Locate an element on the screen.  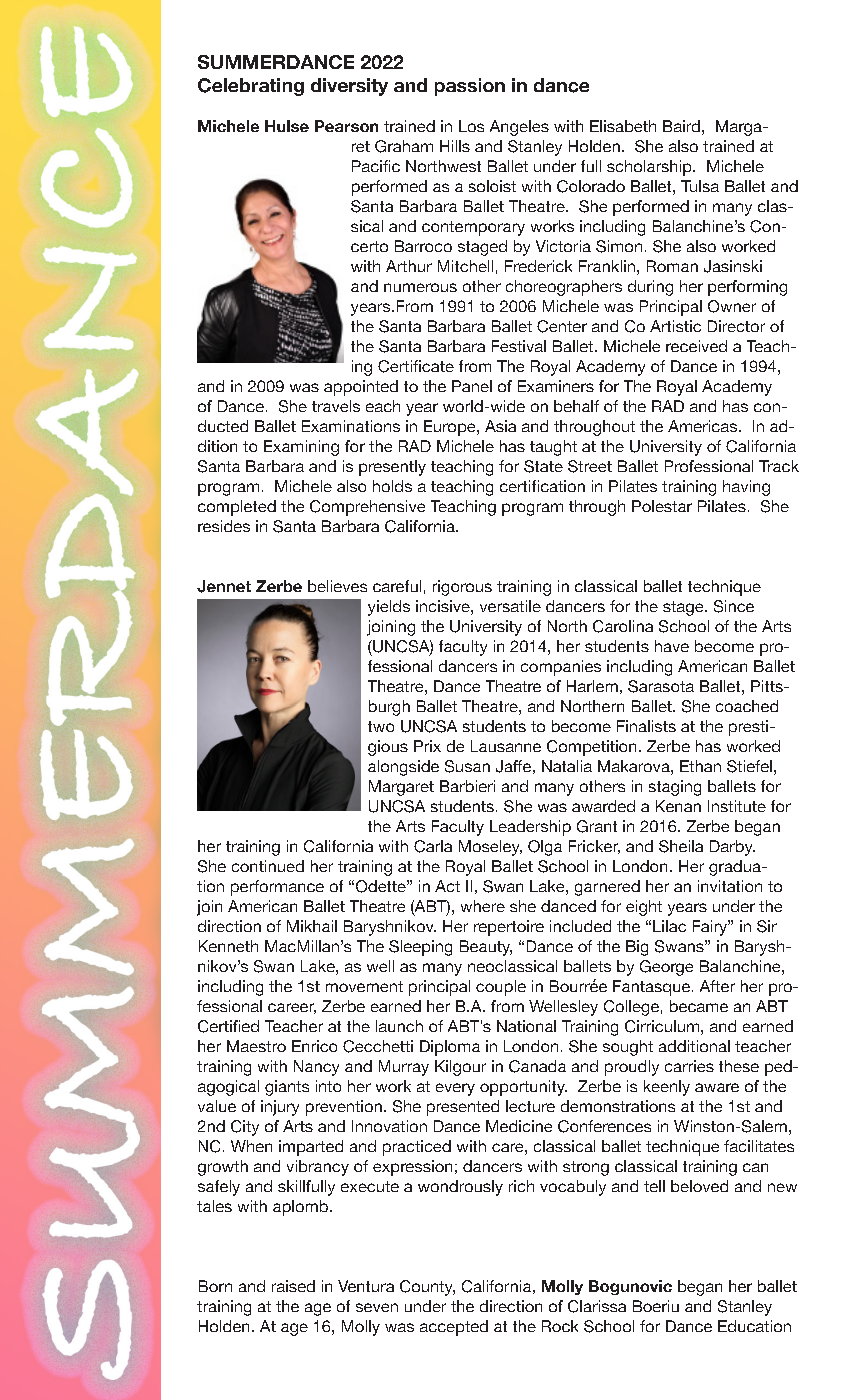
completed is located at coordinates (237, 508).
